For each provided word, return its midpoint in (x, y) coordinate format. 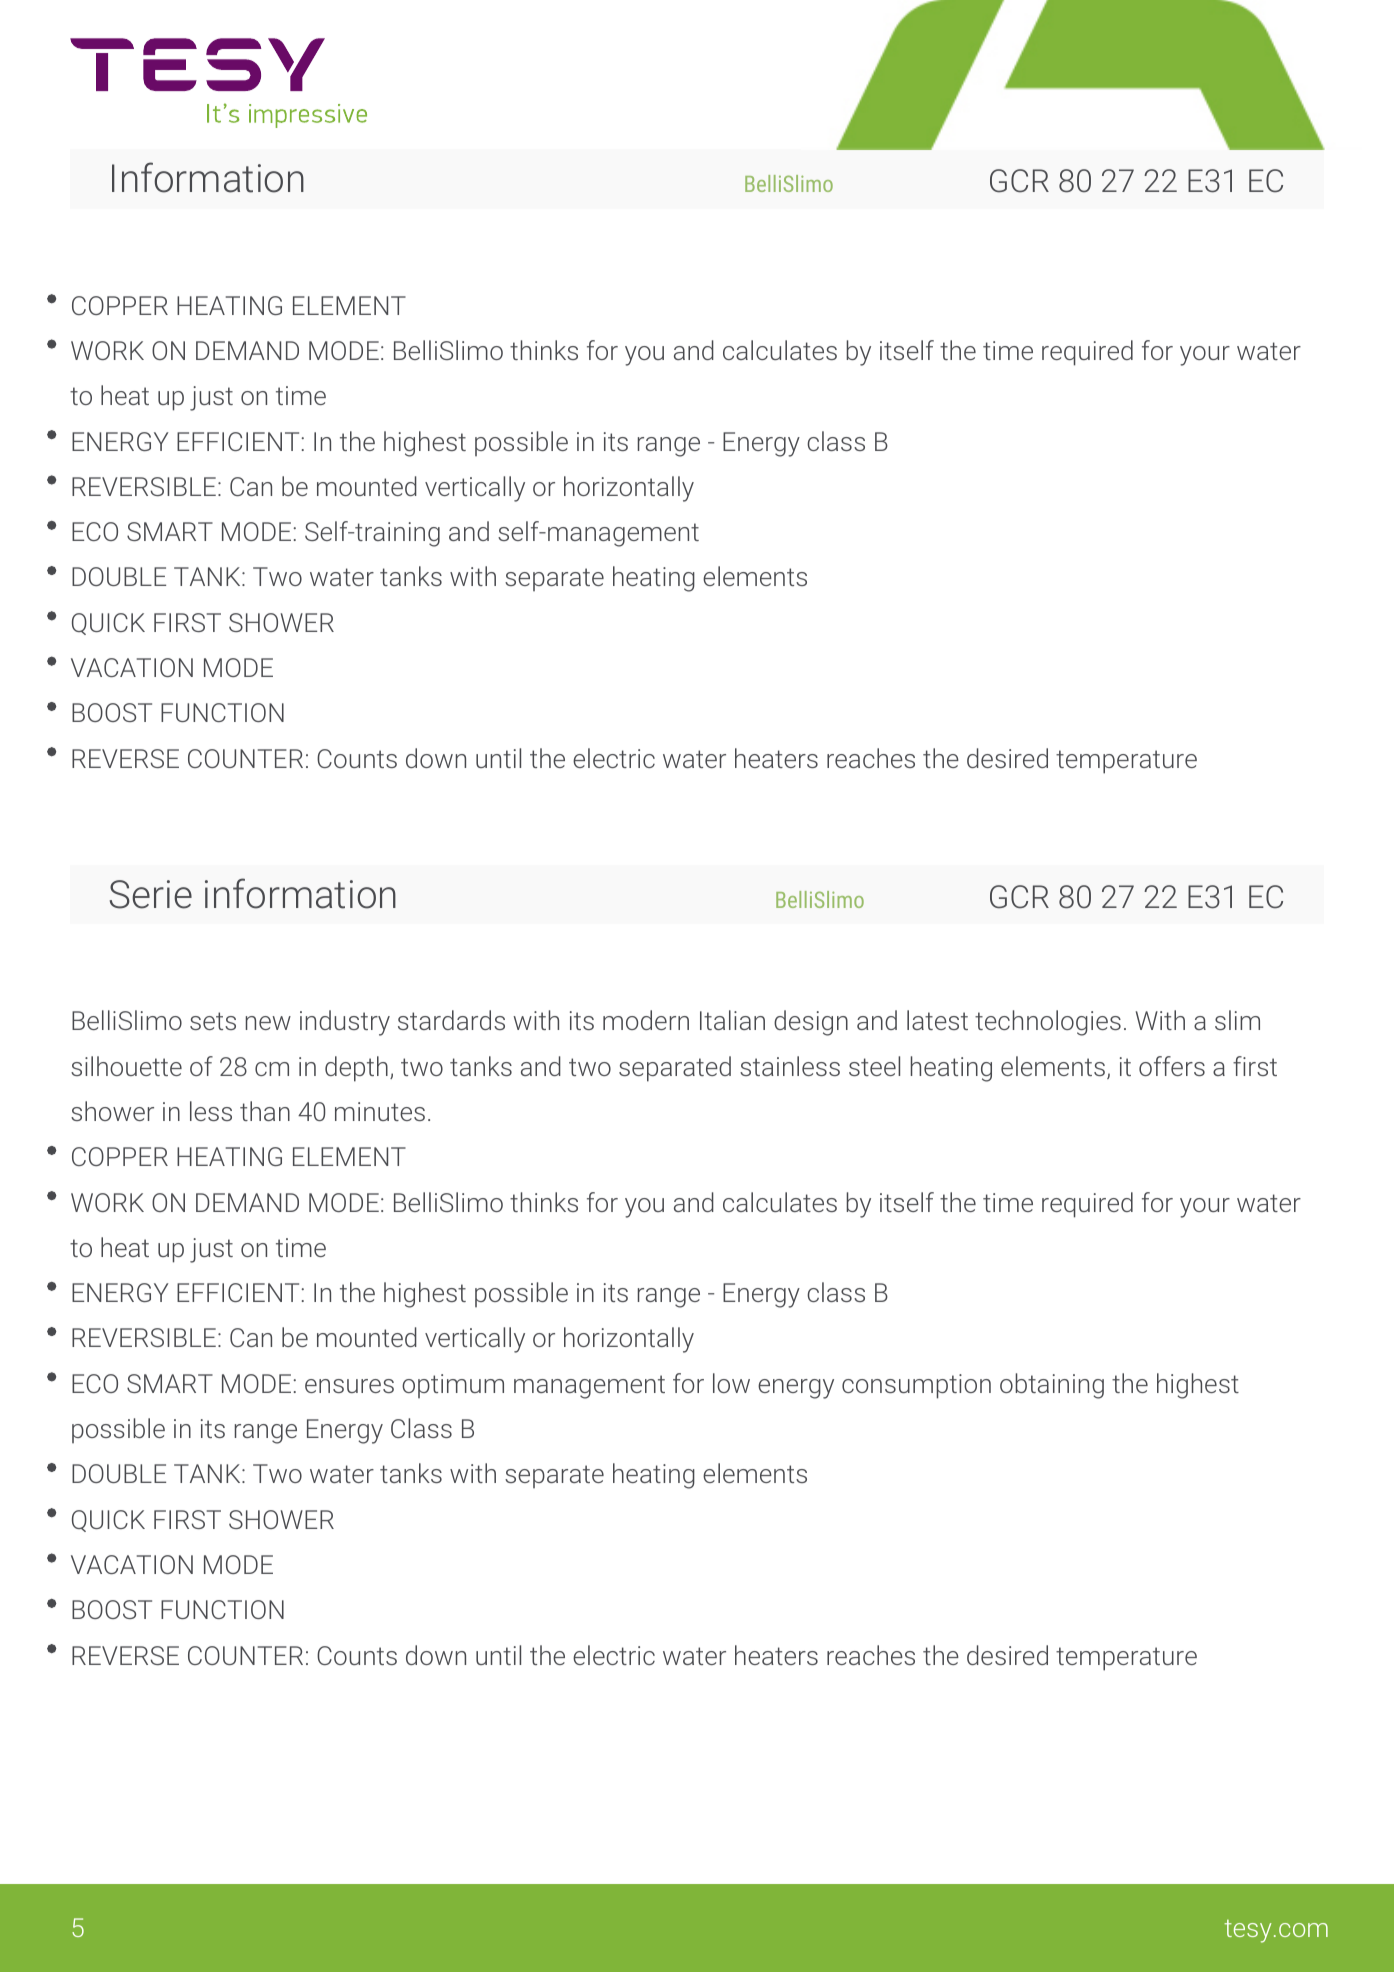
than (265, 1111)
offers (1172, 1066)
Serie (151, 894)
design (811, 1023)
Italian (732, 1020)
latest (937, 1020)
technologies (1048, 1023)
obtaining (1052, 1386)
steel (874, 1066)
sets (213, 1021)
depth (356, 1069)
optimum (453, 1386)
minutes (380, 1111)
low (731, 1383)
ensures (349, 1386)
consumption (916, 1386)
